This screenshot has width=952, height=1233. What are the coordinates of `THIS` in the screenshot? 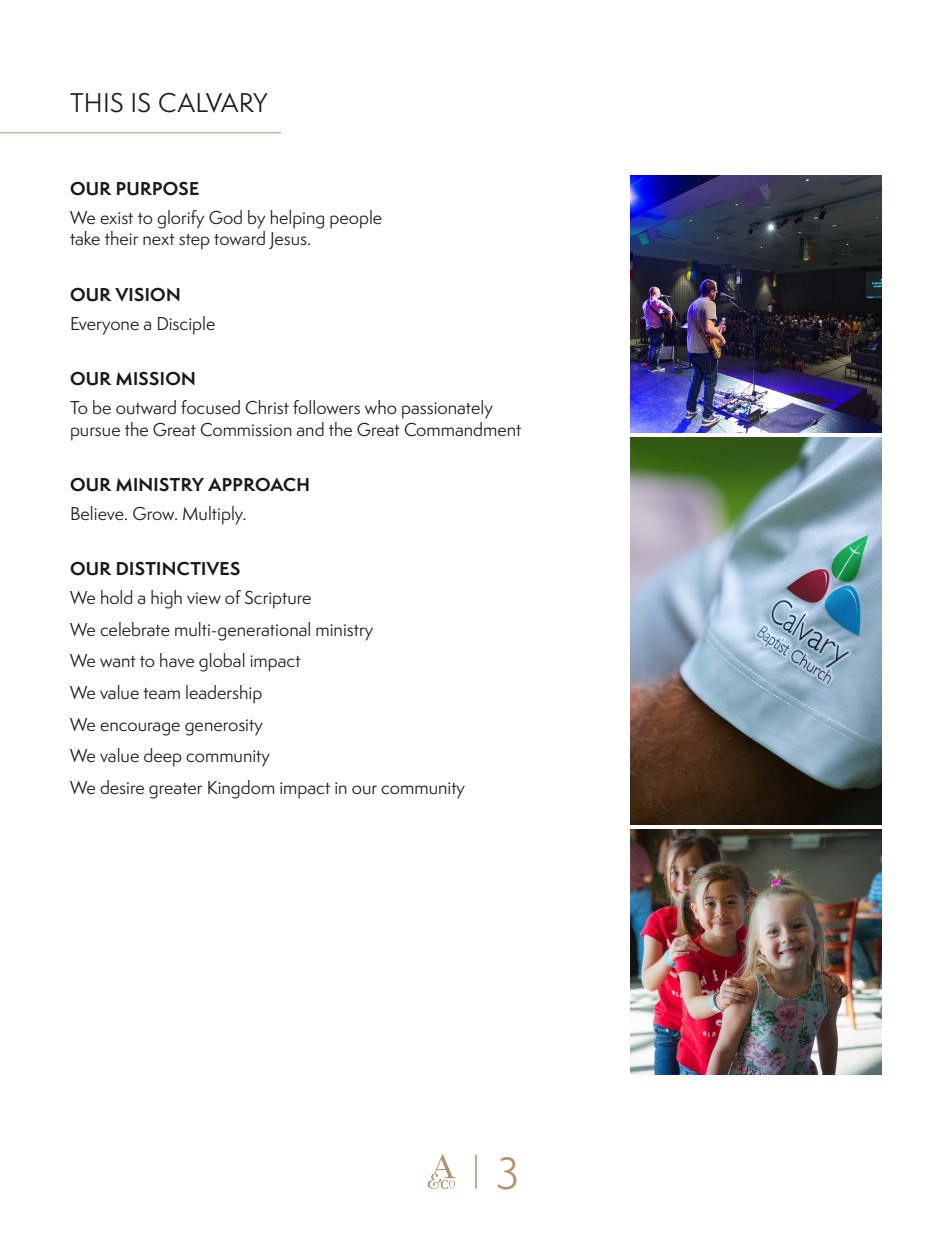 It's located at (96, 102).
